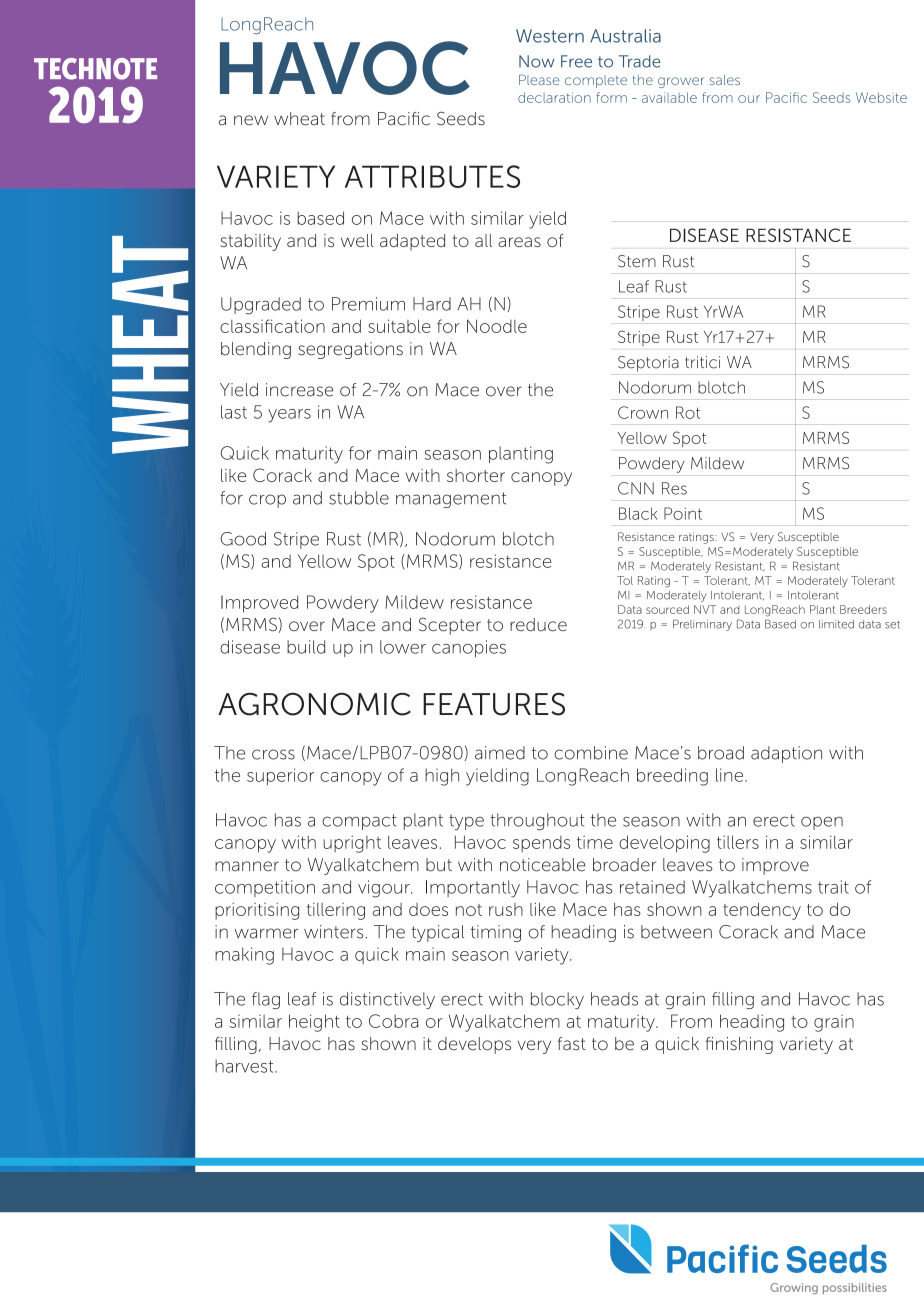 The width and height of the screenshot is (924, 1308). Describe the element at coordinates (314, 704) in the screenshot. I see `AGRONOMIC` at that location.
